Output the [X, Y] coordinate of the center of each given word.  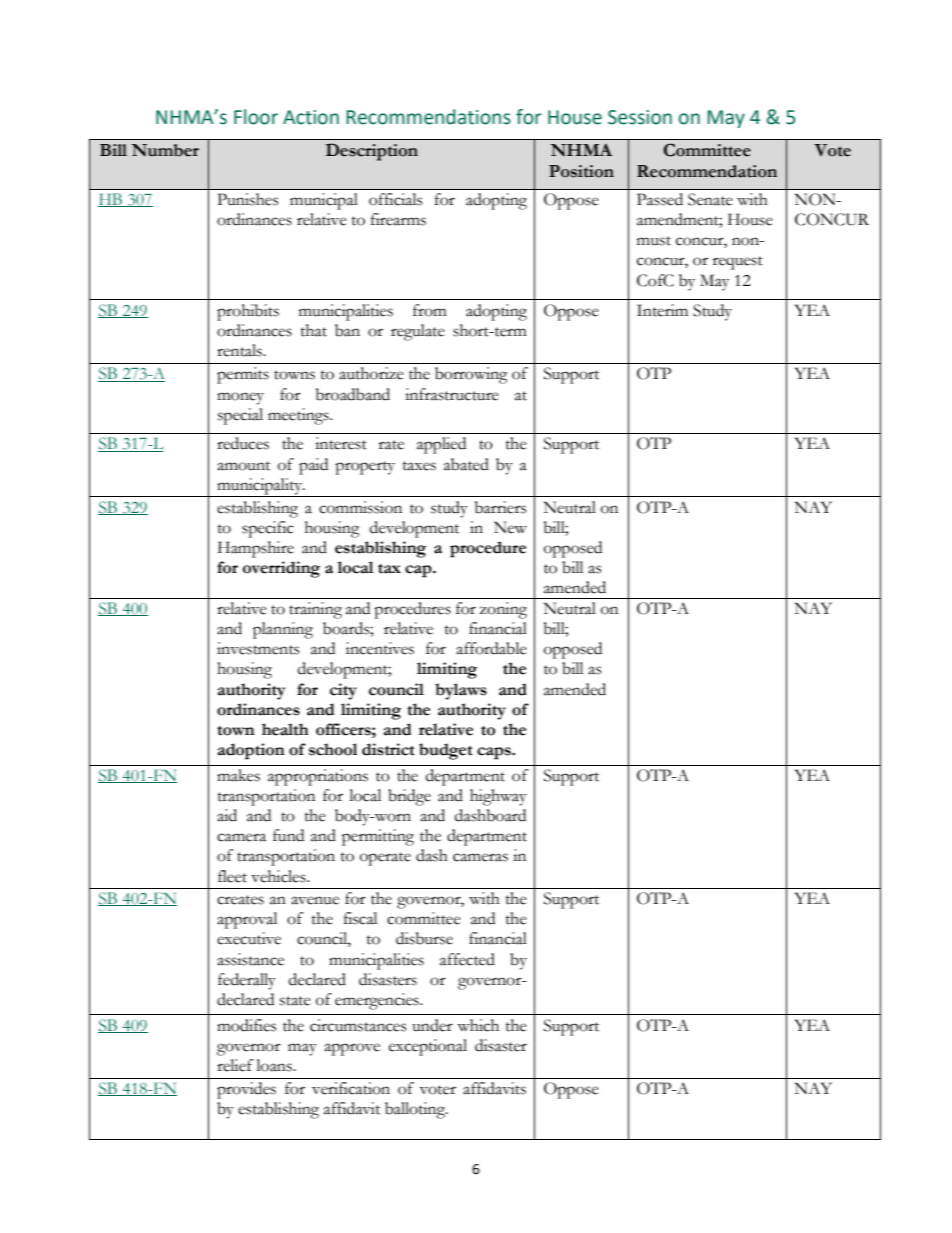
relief [235, 1065]
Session [640, 117]
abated [466, 464]
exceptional [428, 1047]
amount [243, 466]
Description [372, 152]
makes [238, 775]
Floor [256, 117]
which [478, 1025]
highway [498, 797]
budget [446, 751]
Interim [662, 310]
